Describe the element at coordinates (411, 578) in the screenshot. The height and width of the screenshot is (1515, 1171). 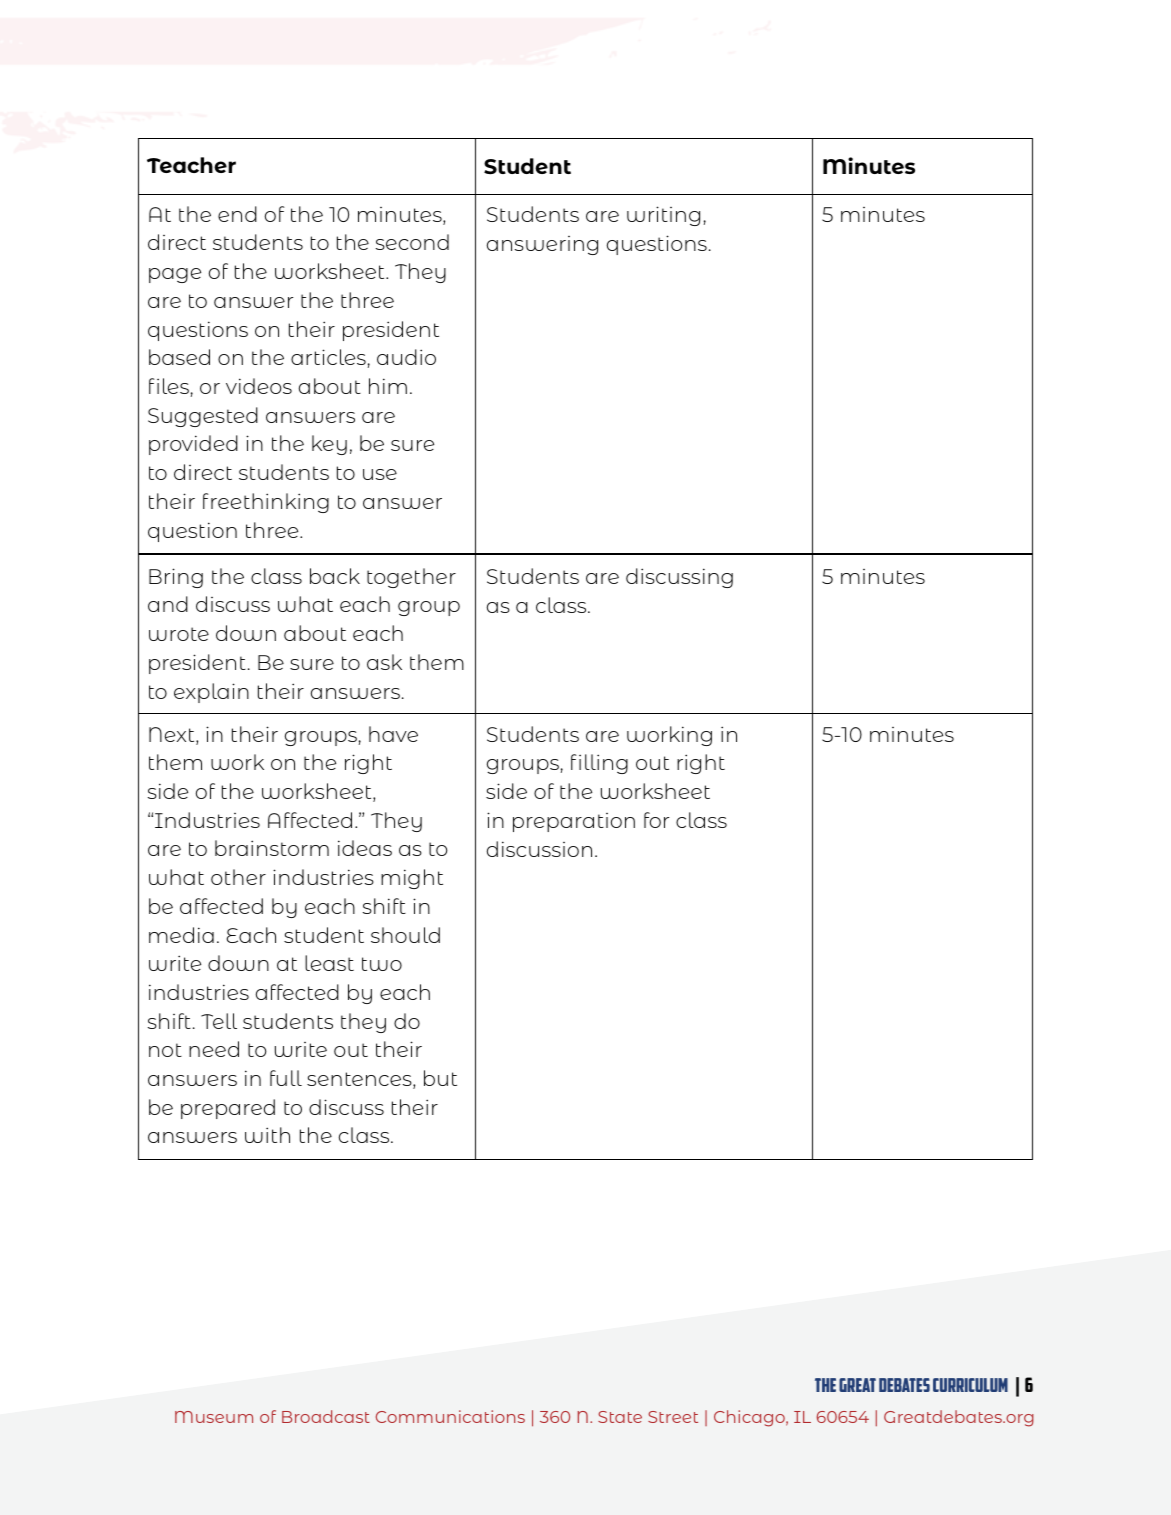
I see `together` at that location.
